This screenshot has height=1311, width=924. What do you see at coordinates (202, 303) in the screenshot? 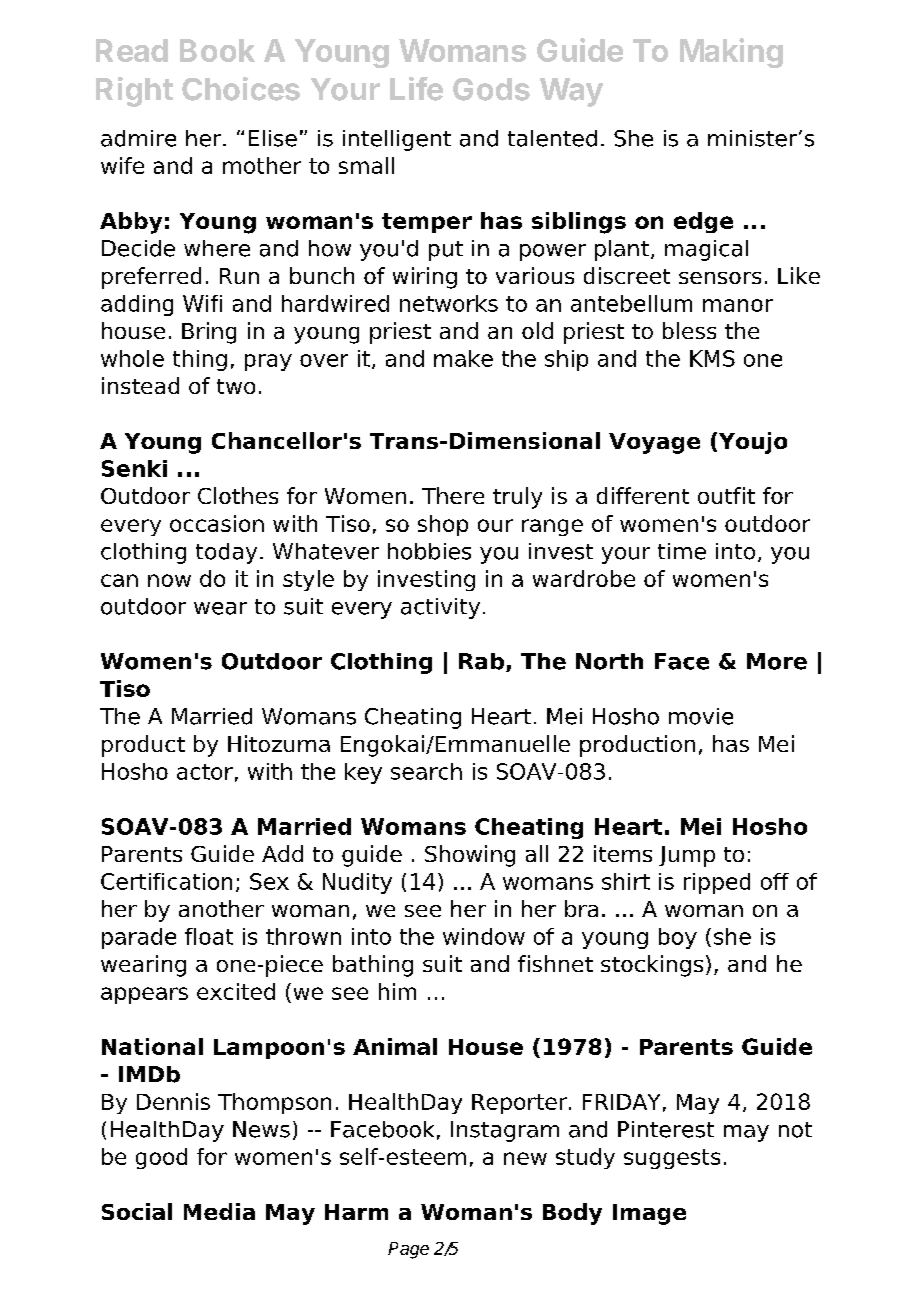
I see `Wifi` at bounding box center [202, 303].
